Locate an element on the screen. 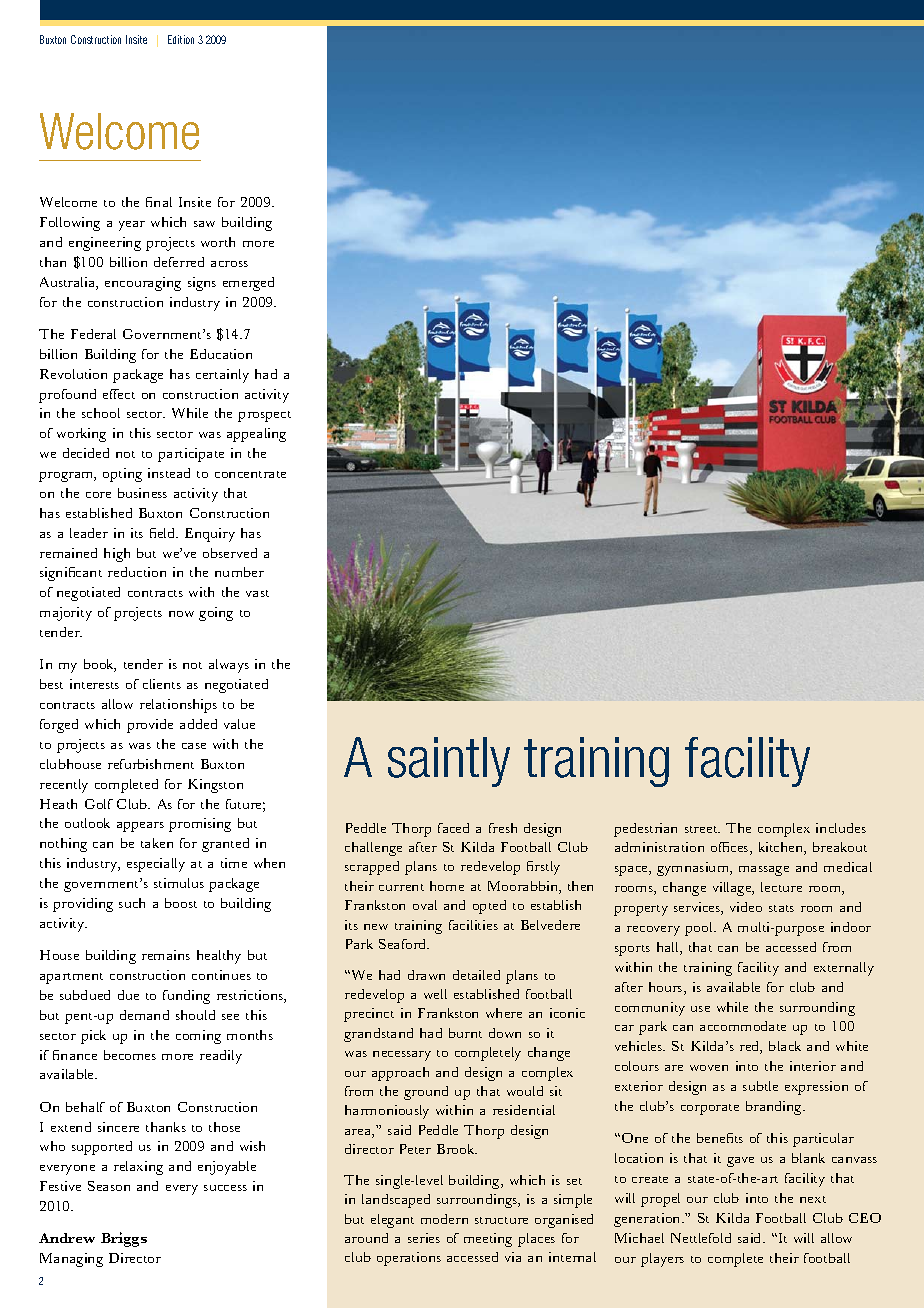  remains is located at coordinates (166, 955).
